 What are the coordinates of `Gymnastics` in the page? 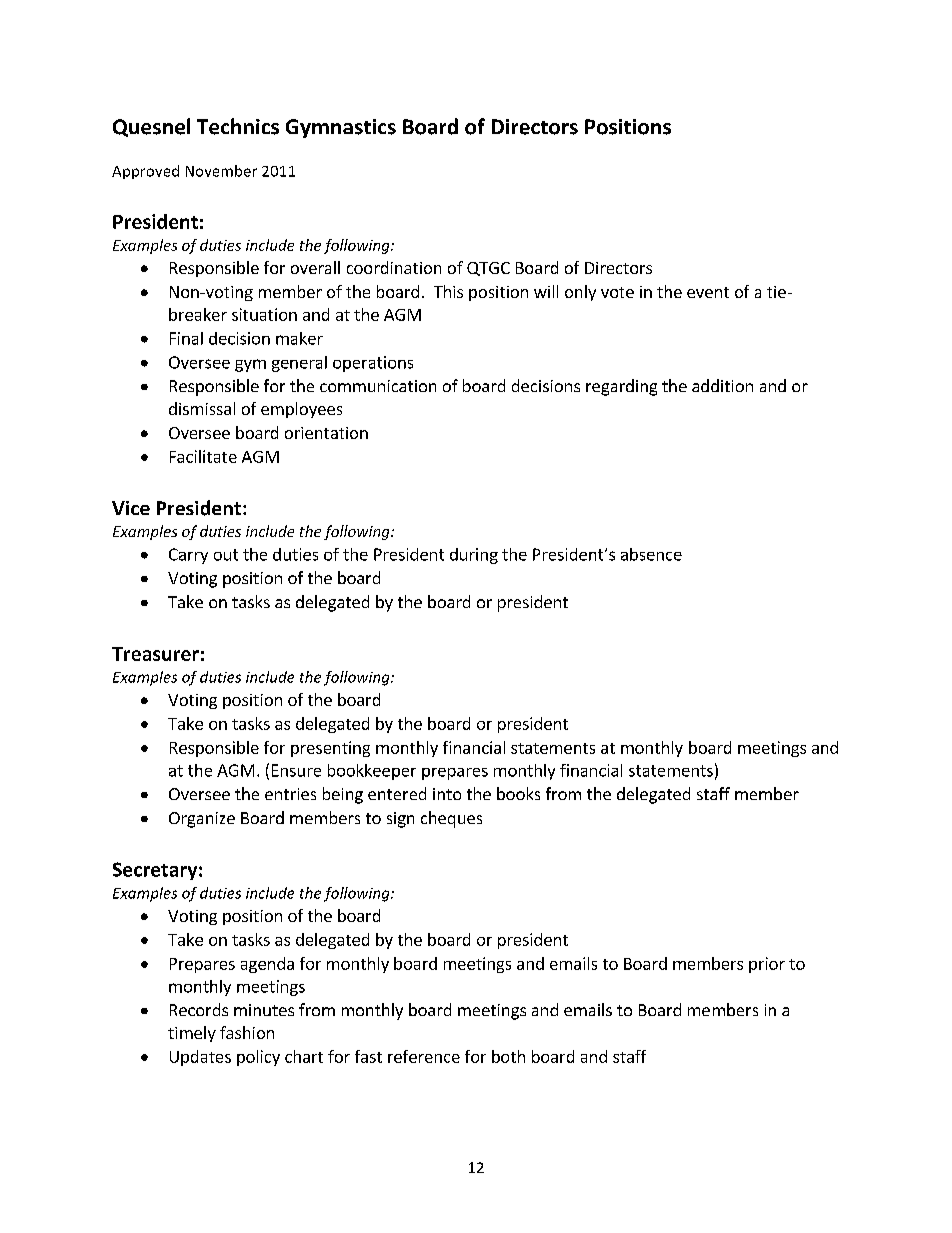 It's located at (341, 128).
